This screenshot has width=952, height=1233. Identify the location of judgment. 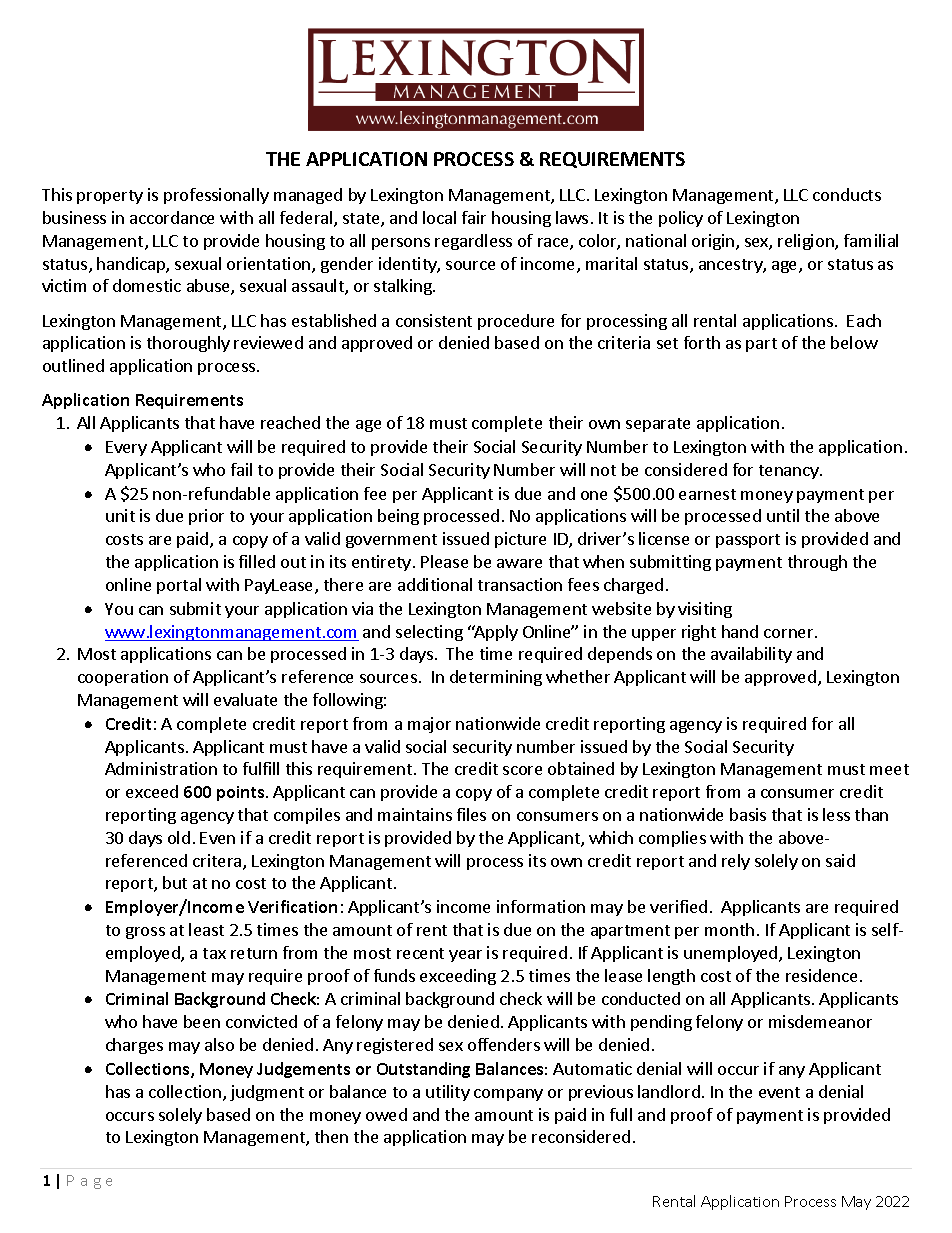
(267, 1093).
